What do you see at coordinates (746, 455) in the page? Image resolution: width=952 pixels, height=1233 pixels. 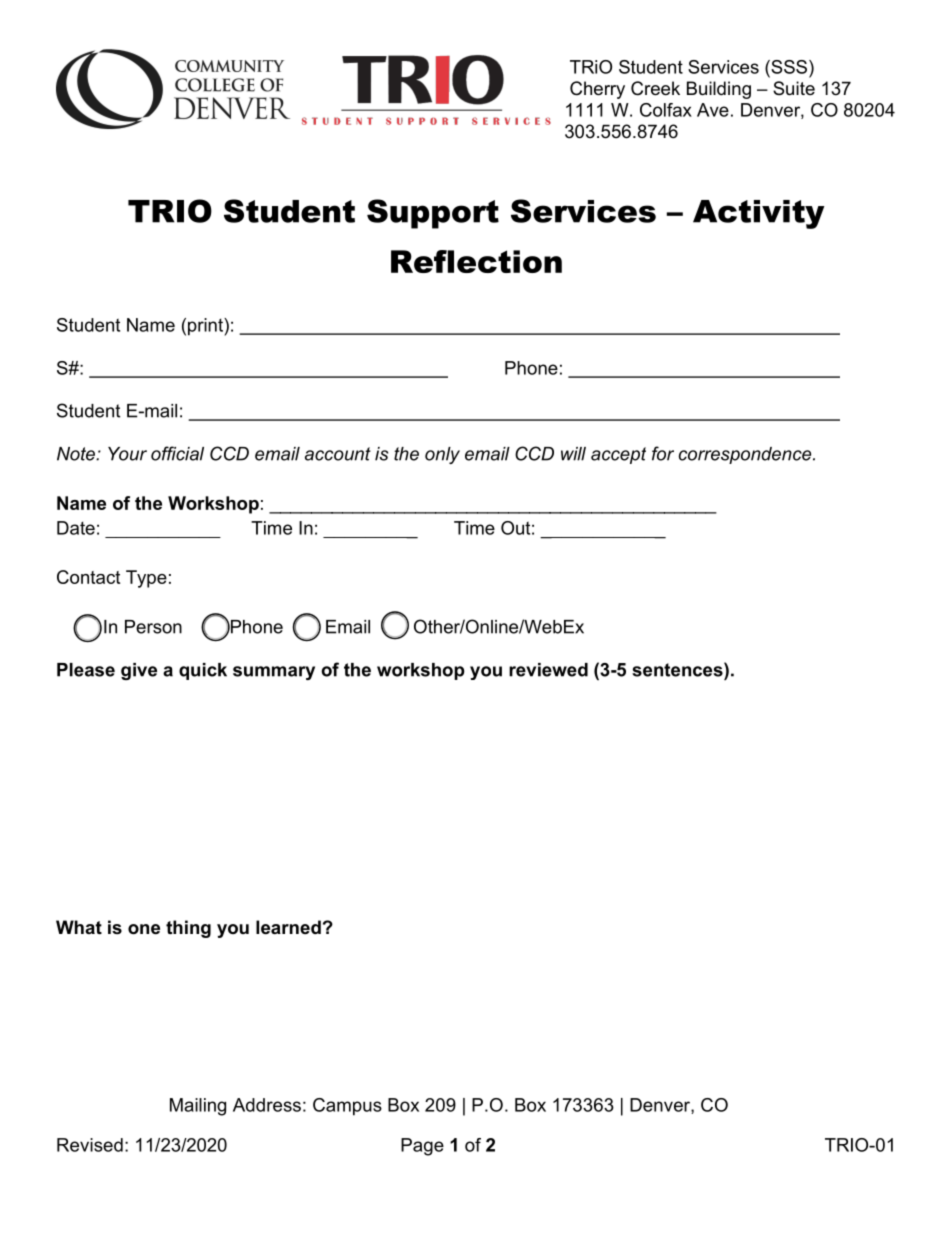 I see `correspondence` at bounding box center [746, 455].
